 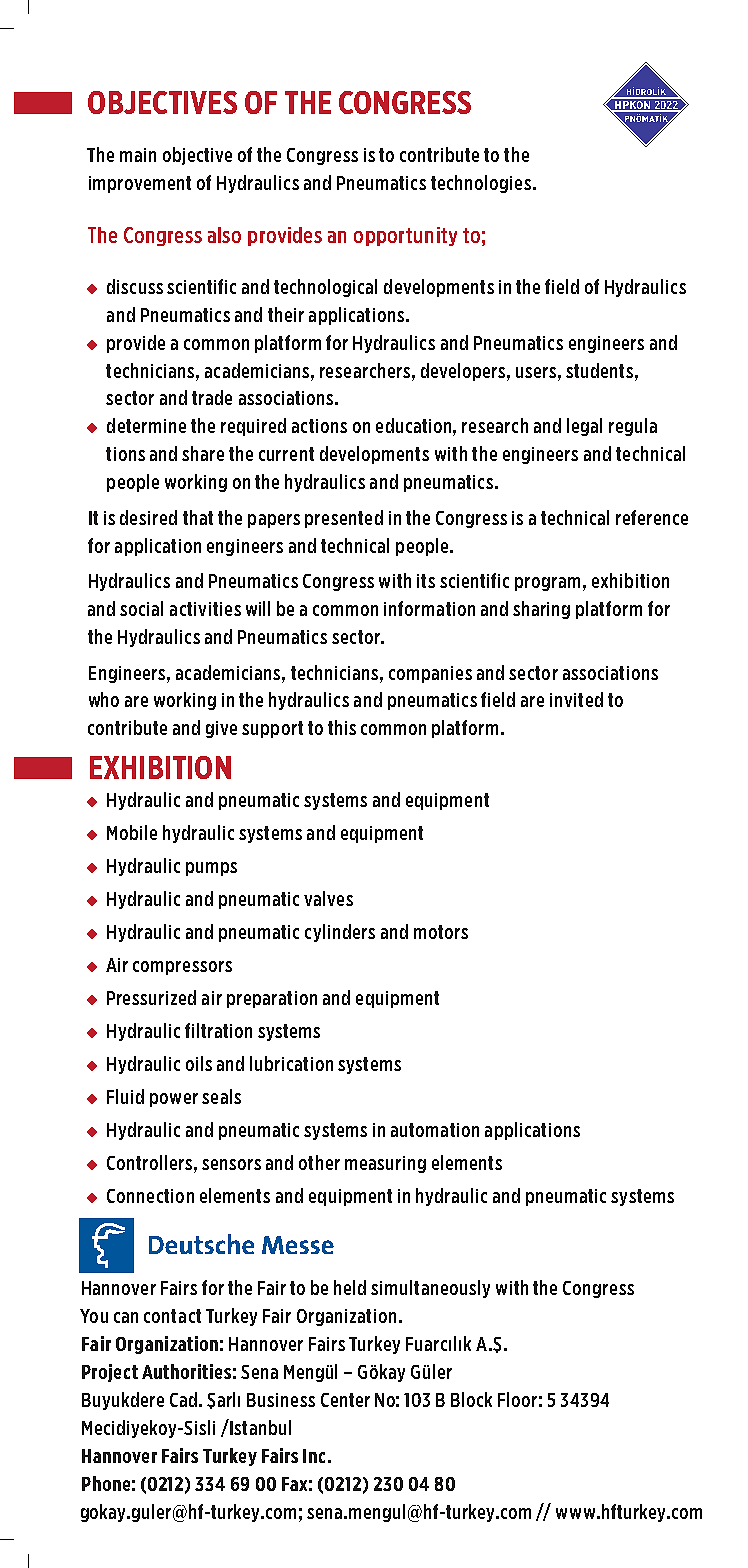 I want to click on social, so click(x=141, y=608).
